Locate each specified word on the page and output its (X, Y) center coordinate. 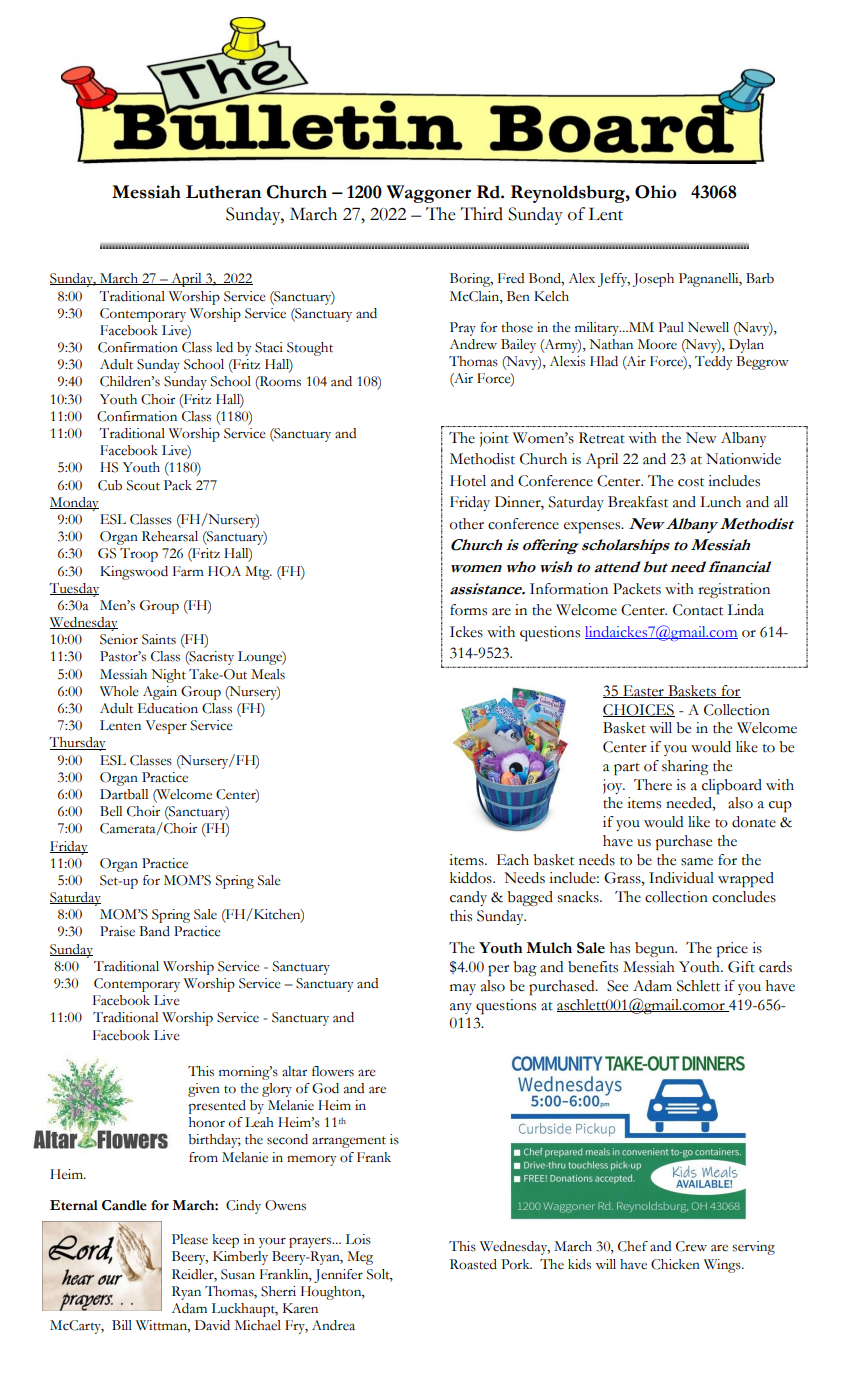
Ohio (655, 192)
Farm (188, 571)
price (732, 950)
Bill (122, 1325)
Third (481, 214)
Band (154, 931)
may (463, 989)
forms (468, 610)
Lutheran (223, 192)
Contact (698, 610)
